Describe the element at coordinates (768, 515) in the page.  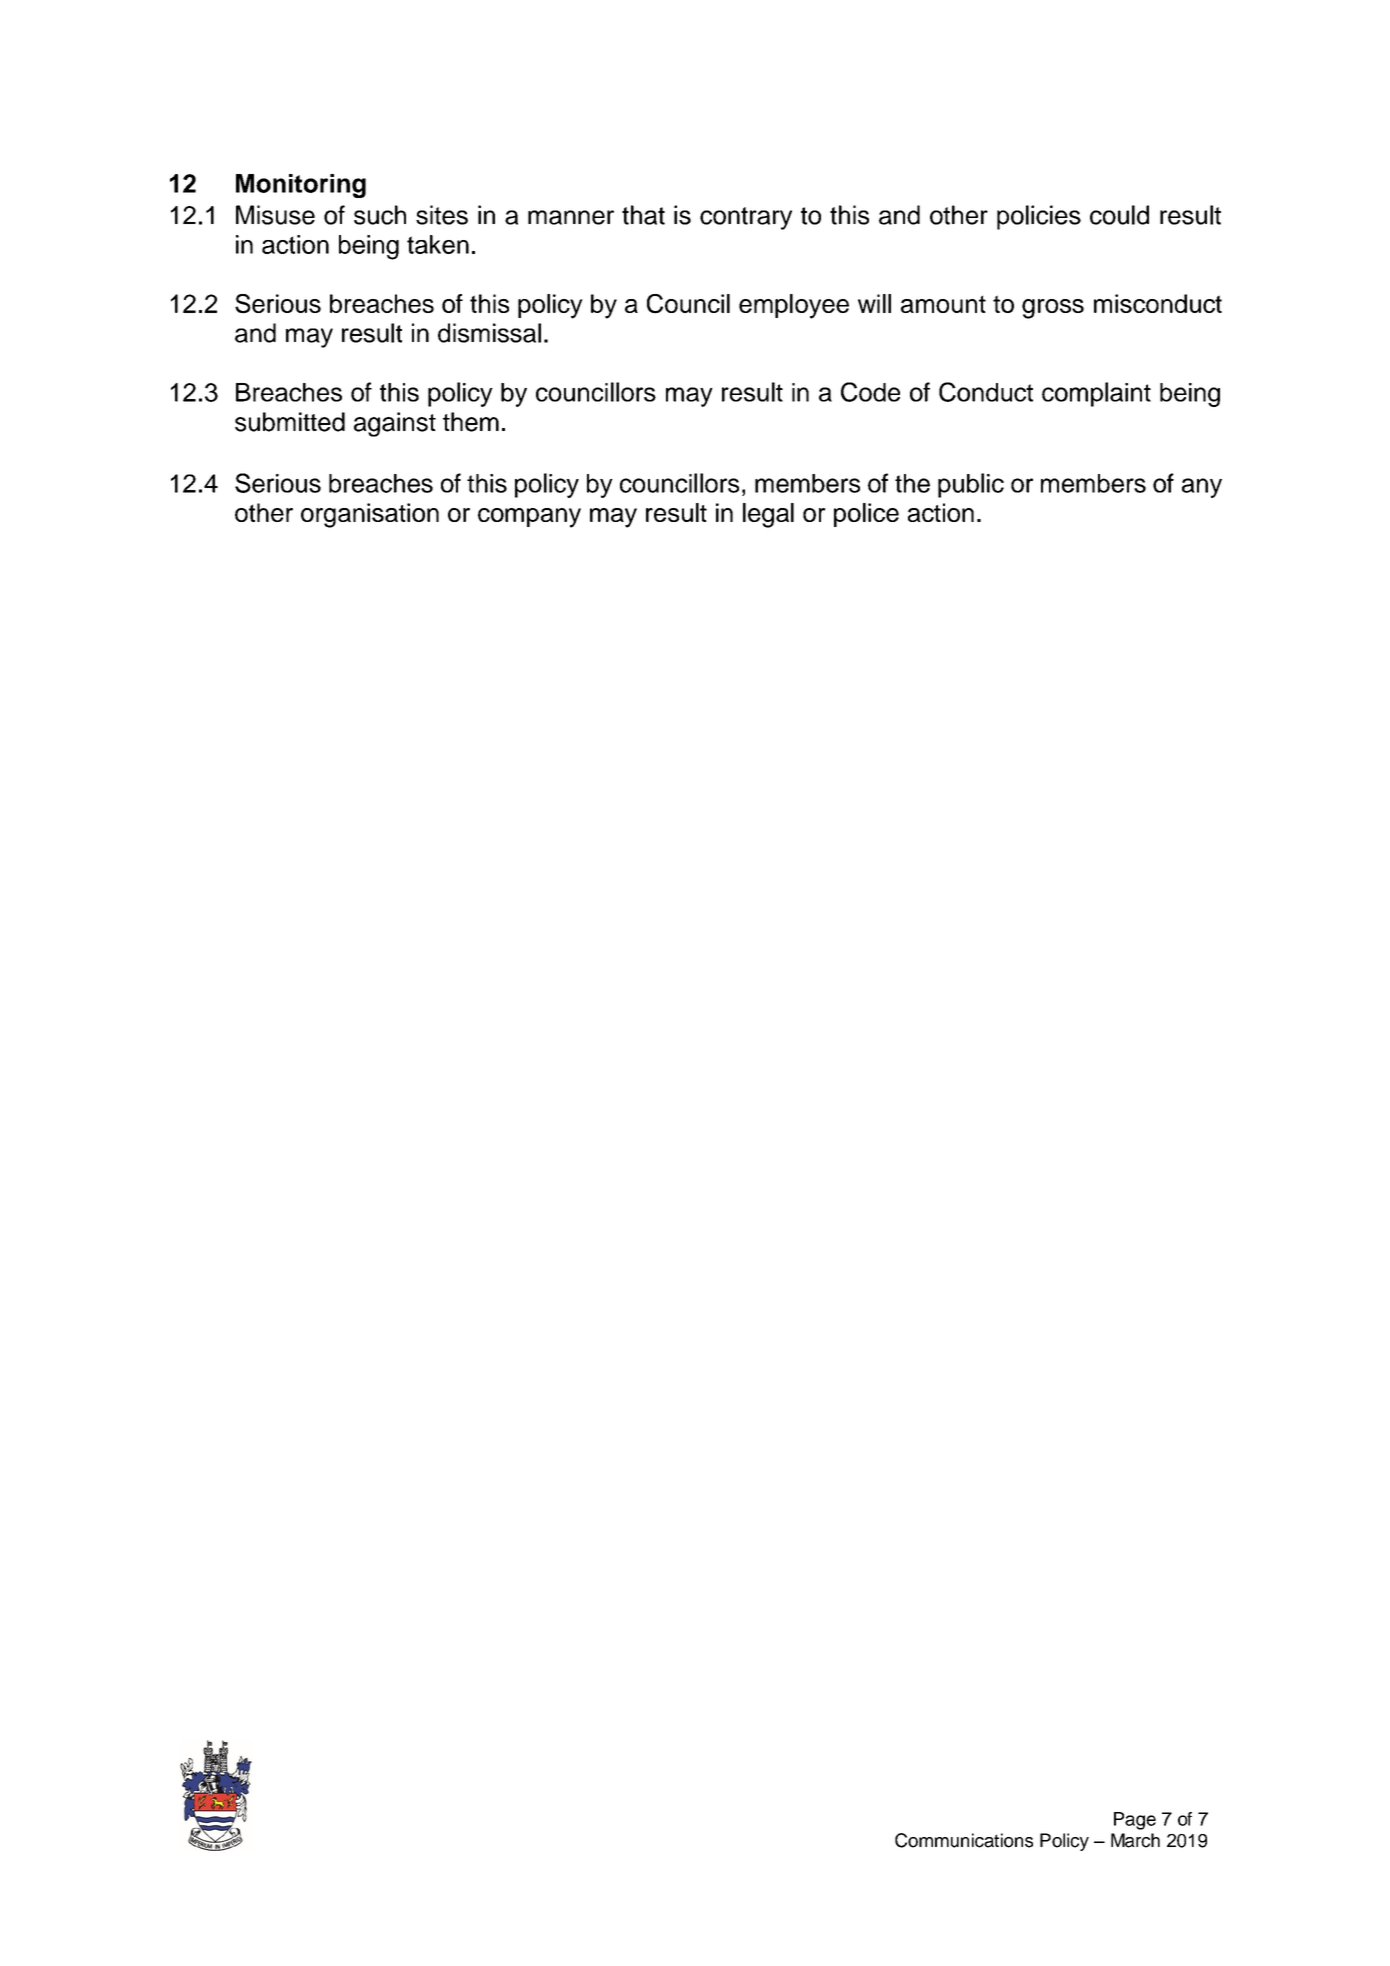
I see `legal` at that location.
